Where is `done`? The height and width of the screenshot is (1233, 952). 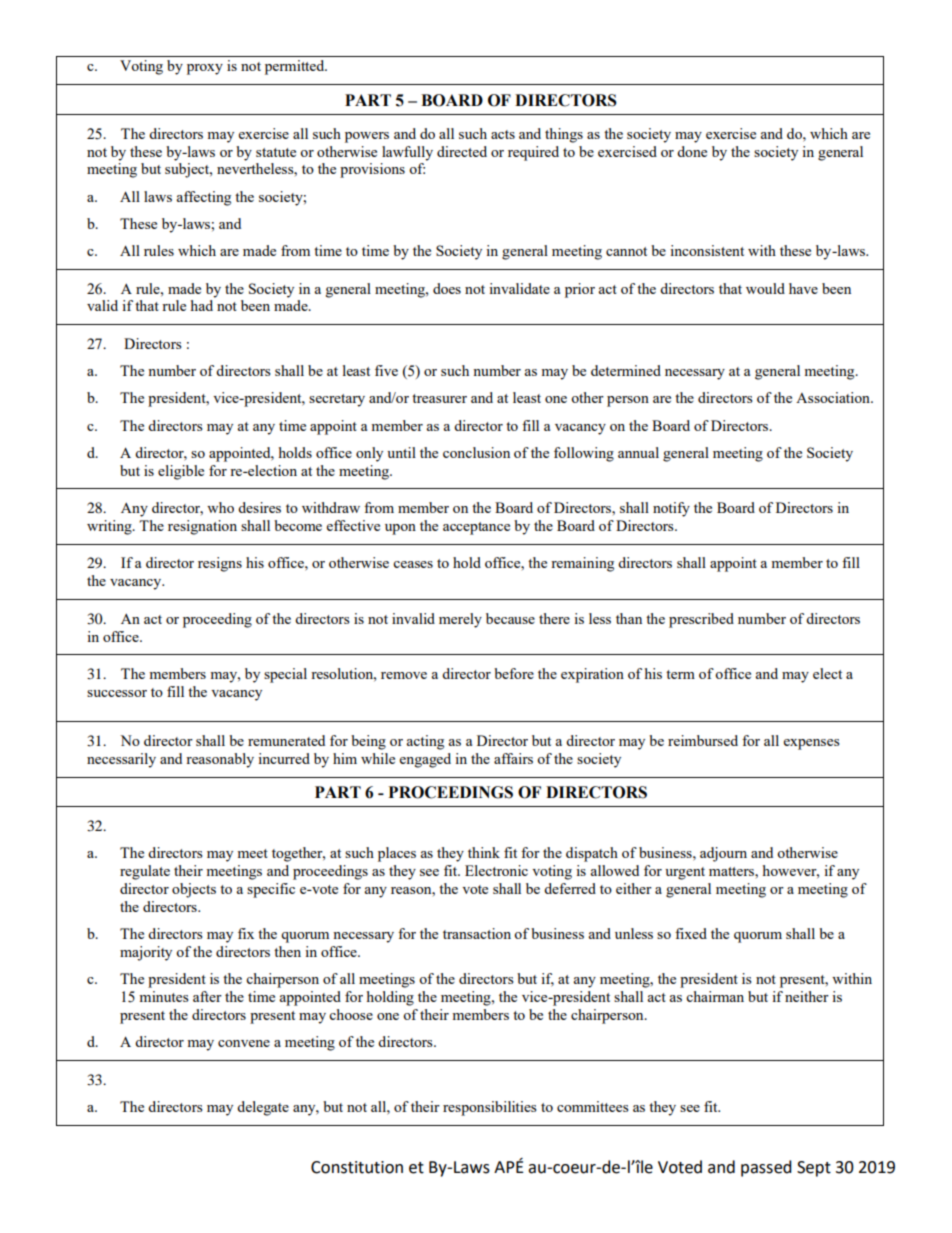 done is located at coordinates (692, 151).
